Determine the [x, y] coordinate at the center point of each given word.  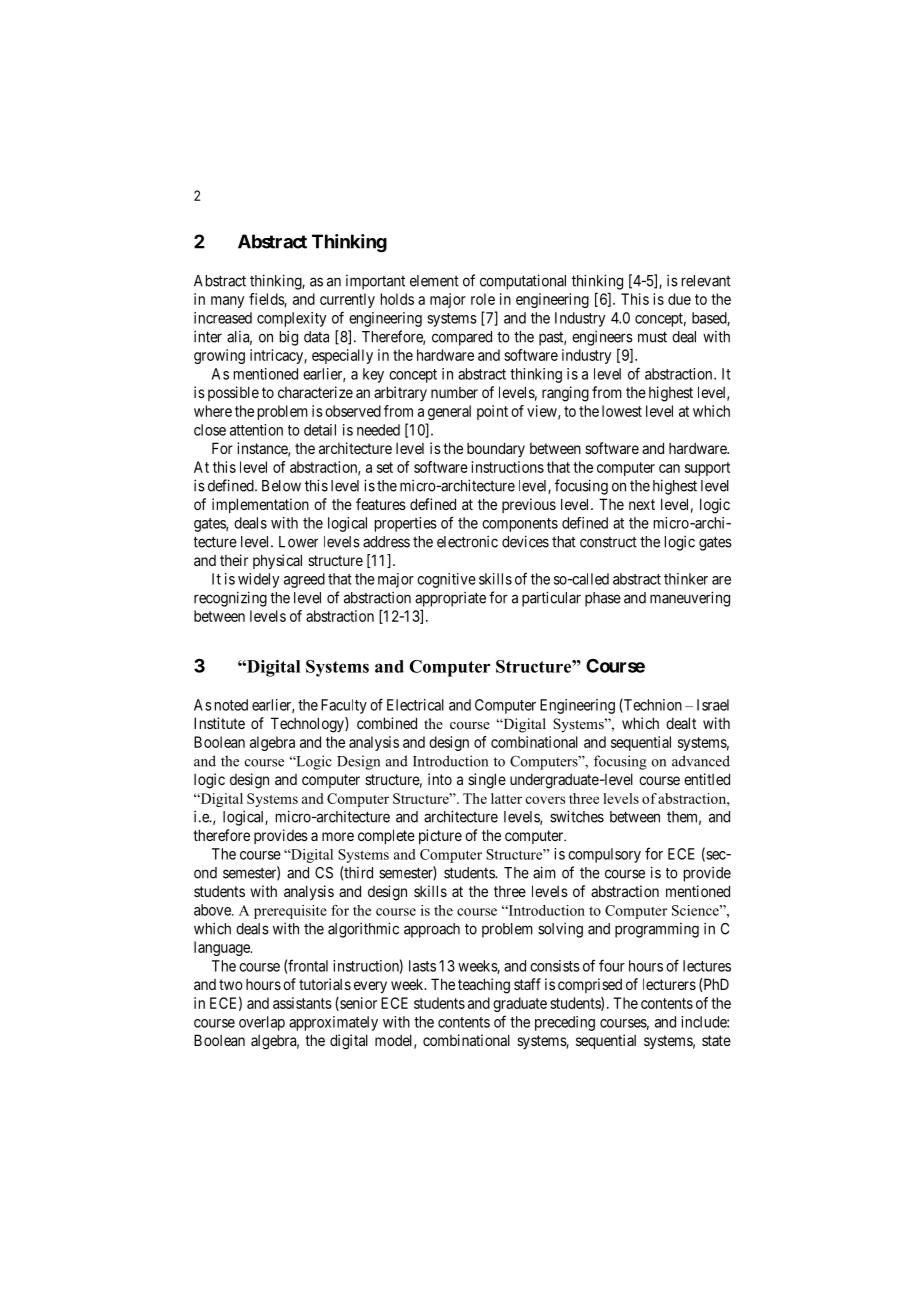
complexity [291, 319]
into [440, 779]
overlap [262, 1023]
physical [277, 561]
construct [608, 542]
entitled [707, 779]
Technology [308, 725]
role [483, 299]
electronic [467, 541]
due [679, 299]
